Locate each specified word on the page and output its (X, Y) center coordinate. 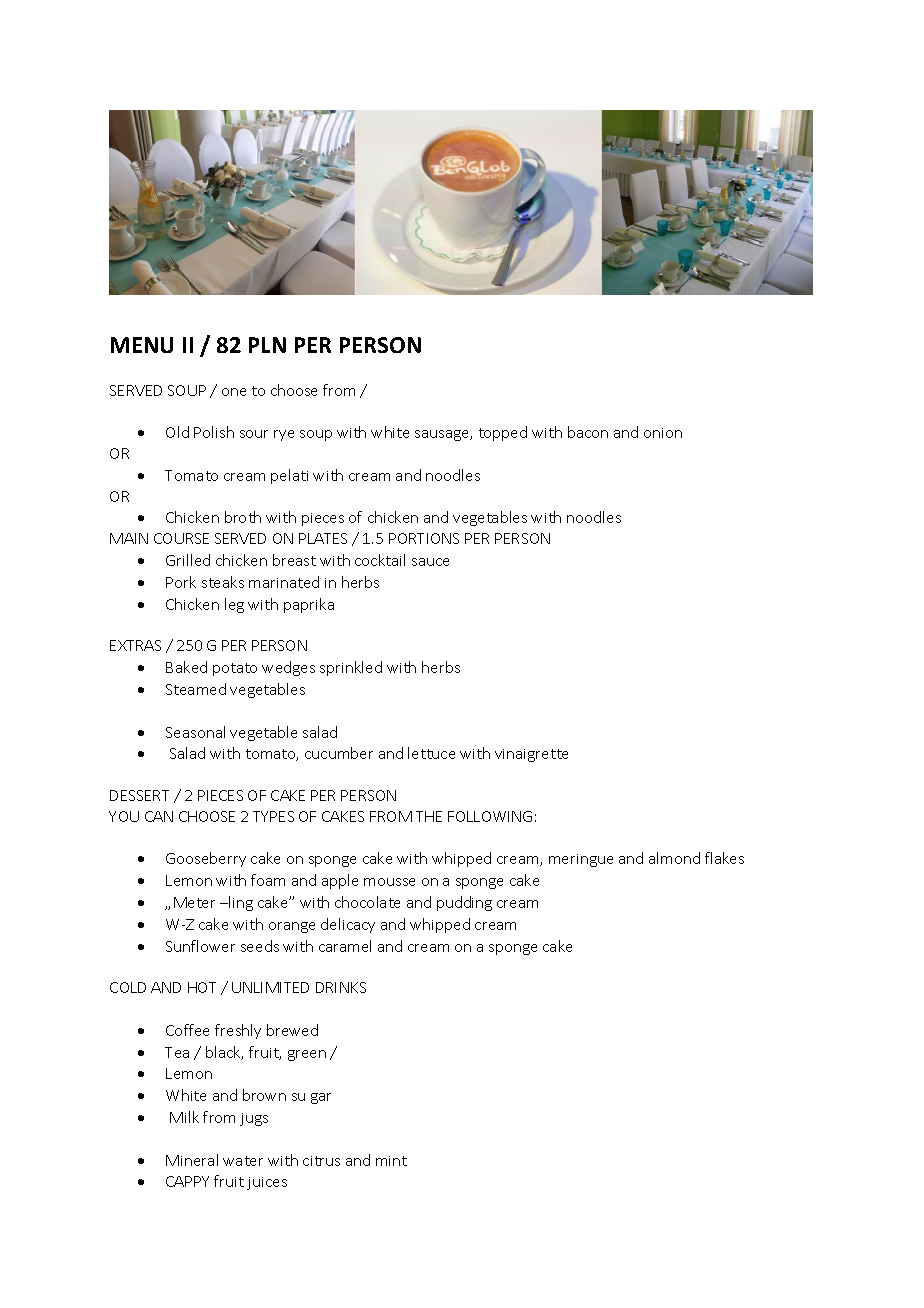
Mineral (192, 1160)
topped (503, 433)
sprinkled (351, 668)
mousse (389, 882)
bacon (588, 432)
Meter (194, 902)
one (234, 392)
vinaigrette (531, 755)
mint (391, 1161)
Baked (186, 667)
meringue (581, 860)
